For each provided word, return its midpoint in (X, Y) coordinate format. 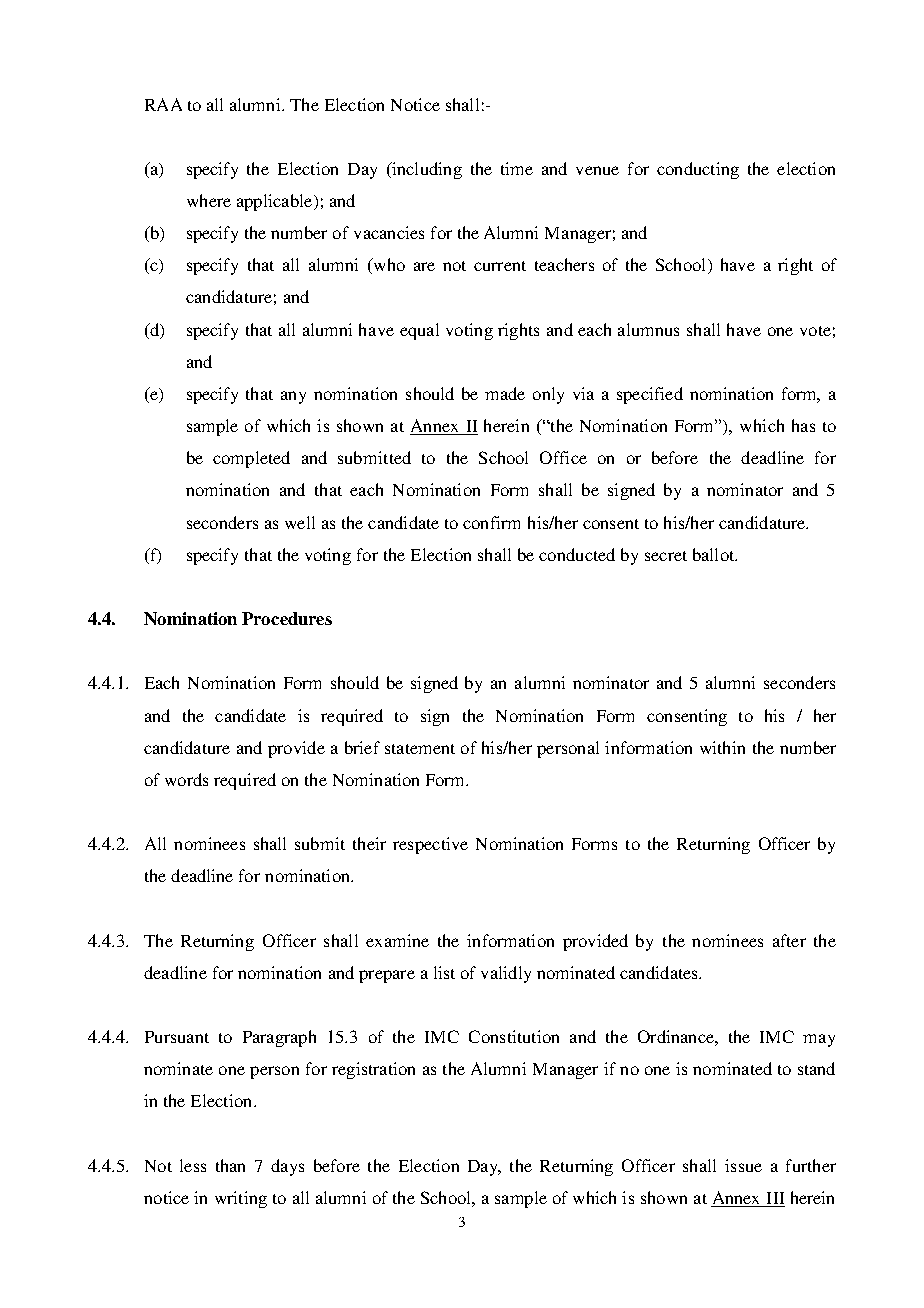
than (230, 1165)
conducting (698, 170)
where (209, 200)
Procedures (287, 618)
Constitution (514, 1036)
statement (420, 749)
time (517, 168)
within (722, 747)
